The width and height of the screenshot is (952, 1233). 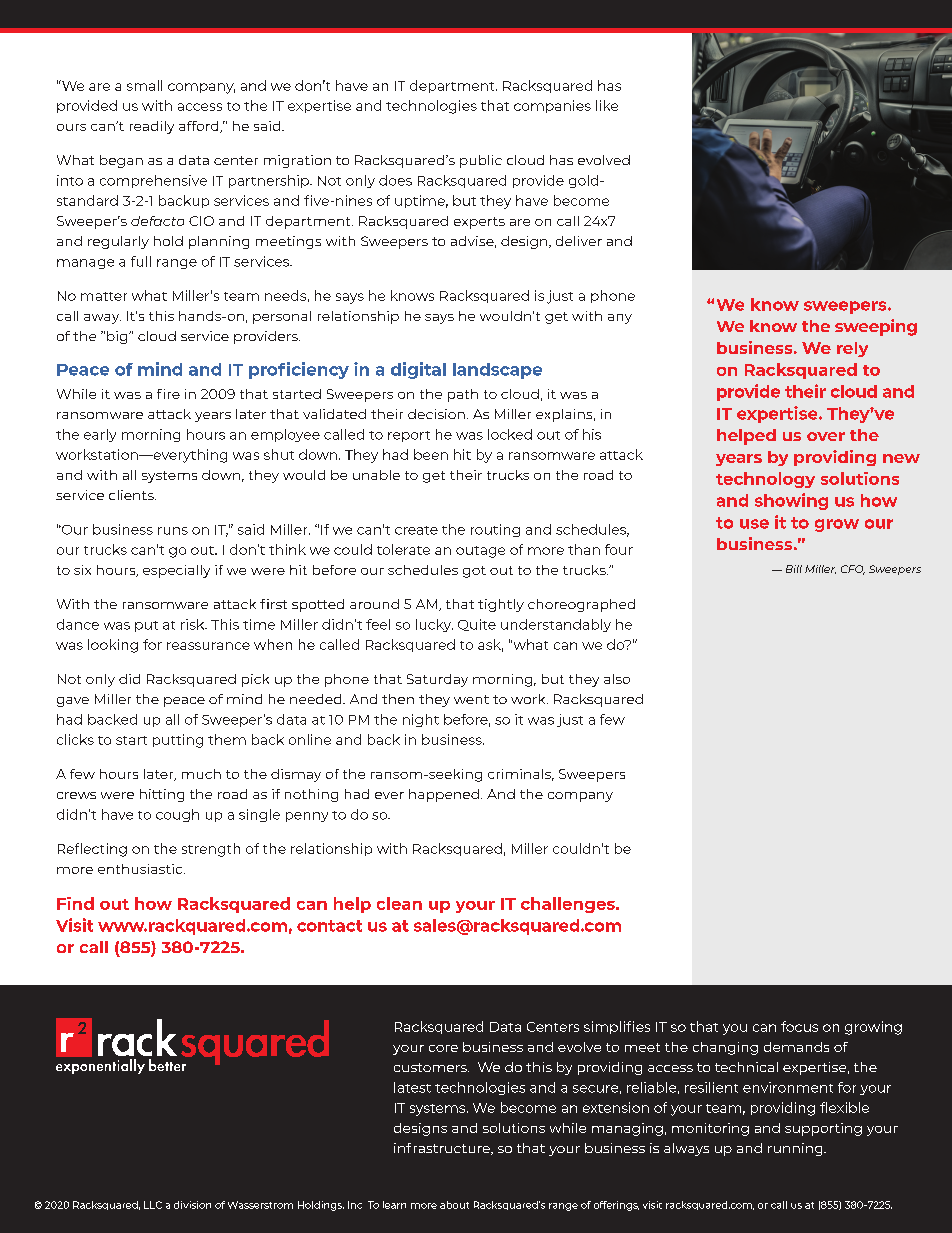 What do you see at coordinates (607, 105) in the screenshot?
I see `like` at bounding box center [607, 105].
